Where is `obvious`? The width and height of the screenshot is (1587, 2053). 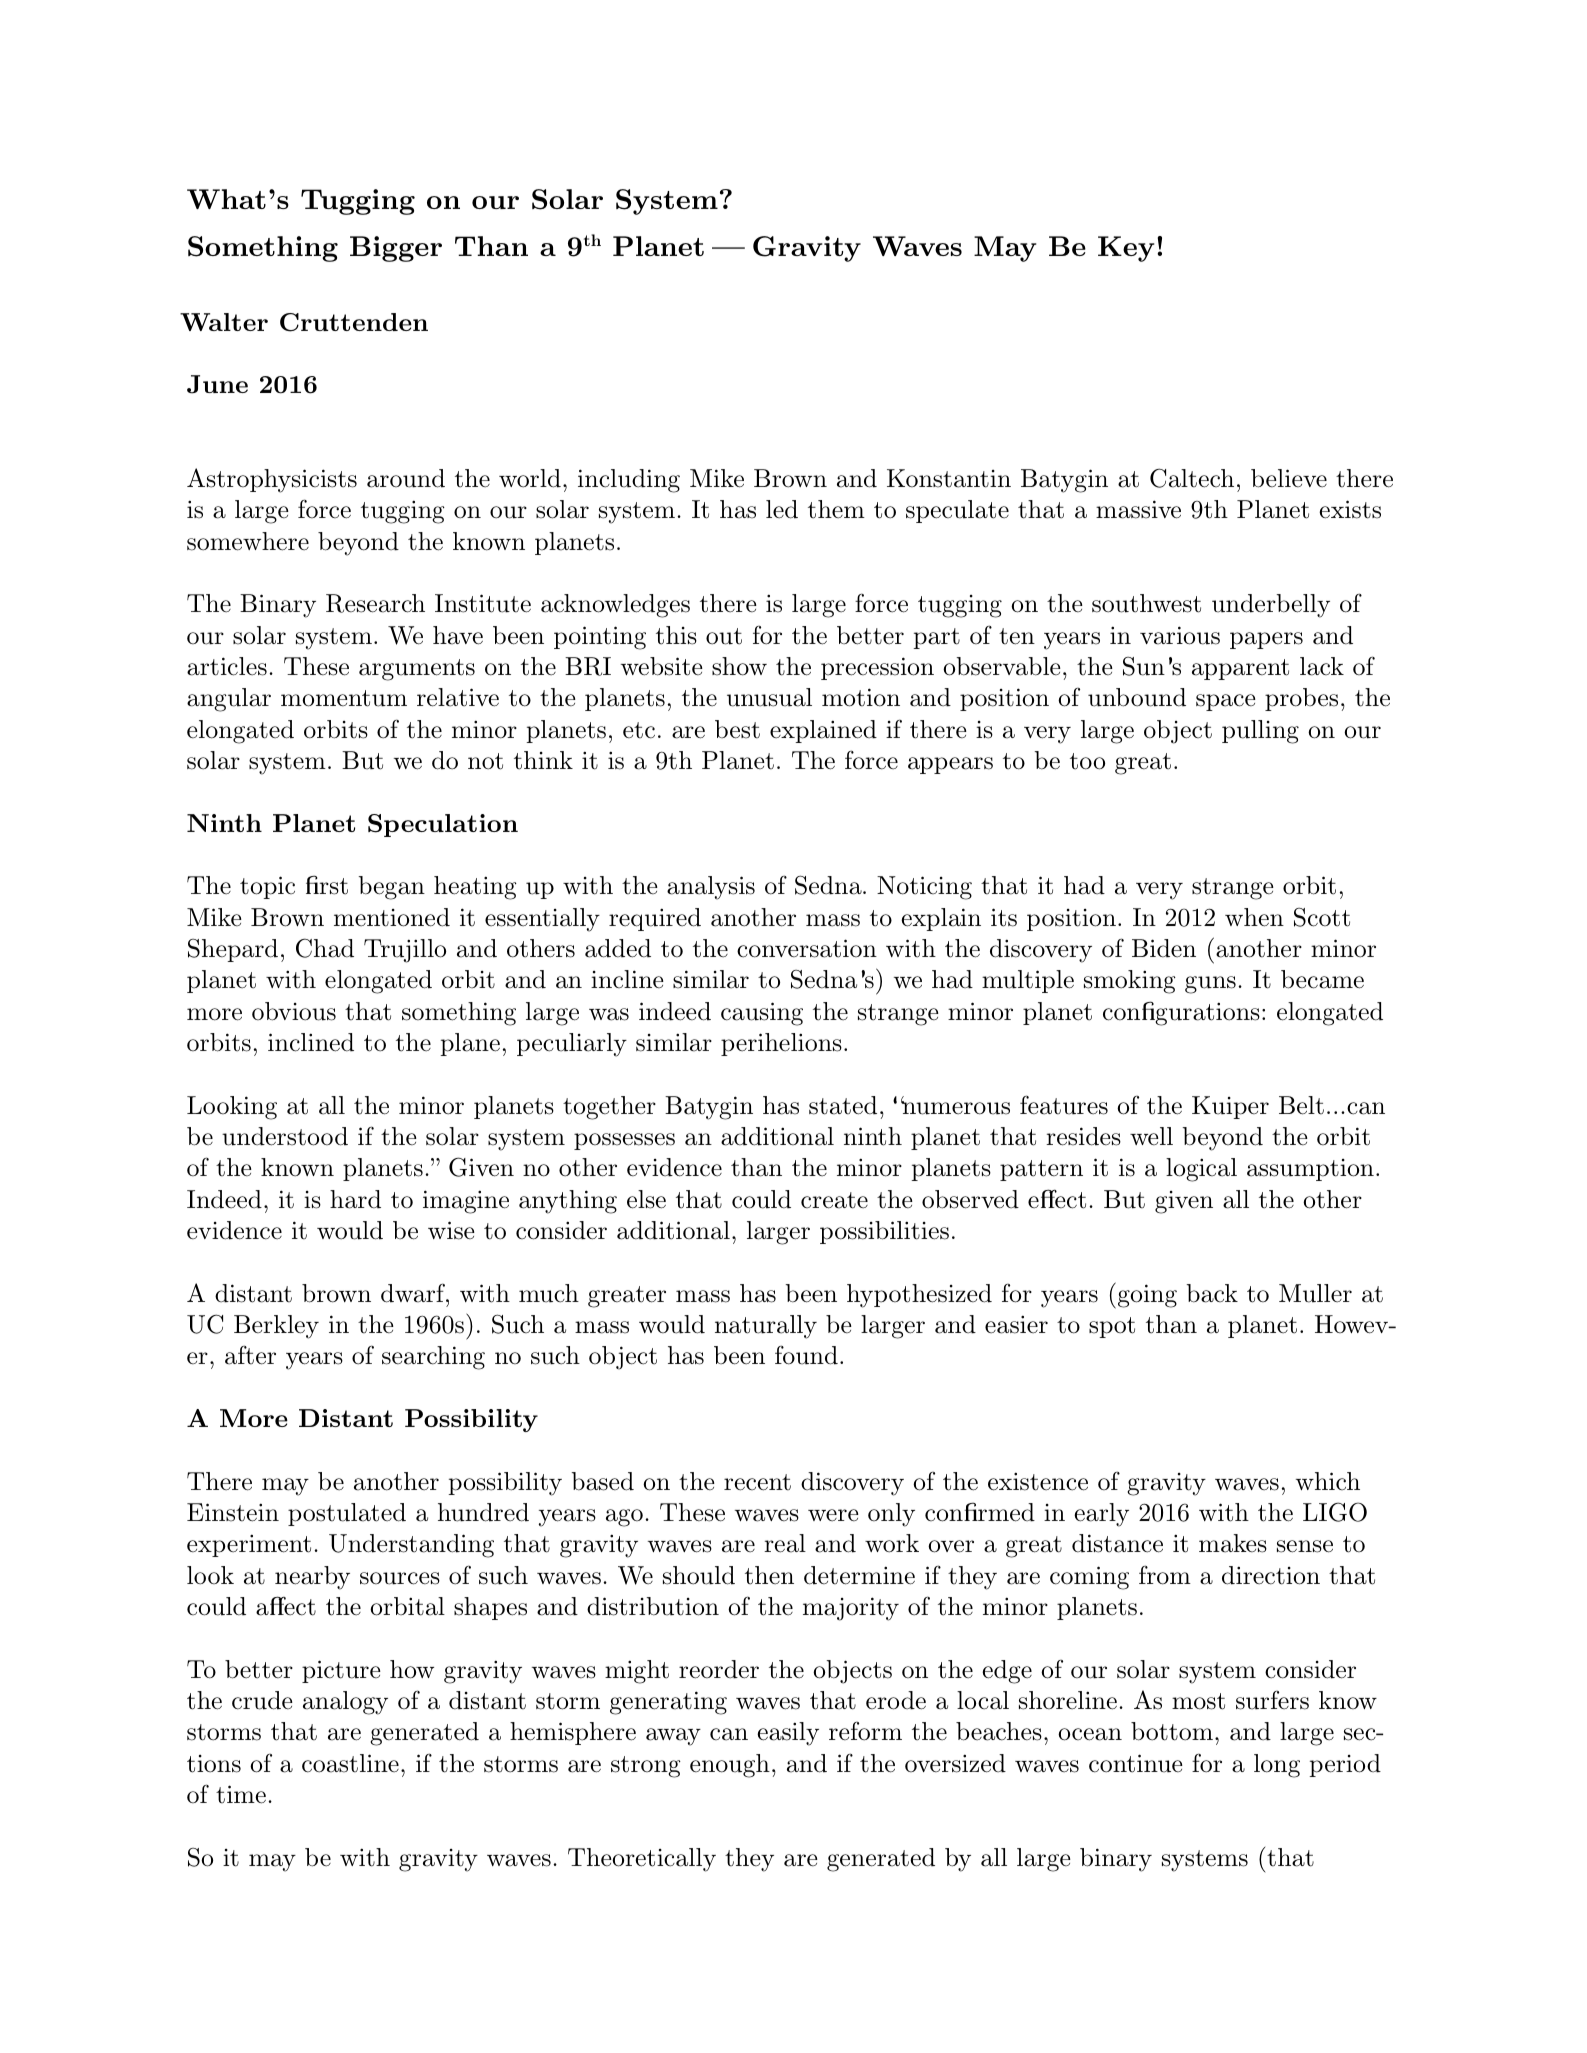 obvious is located at coordinates (294, 1011).
